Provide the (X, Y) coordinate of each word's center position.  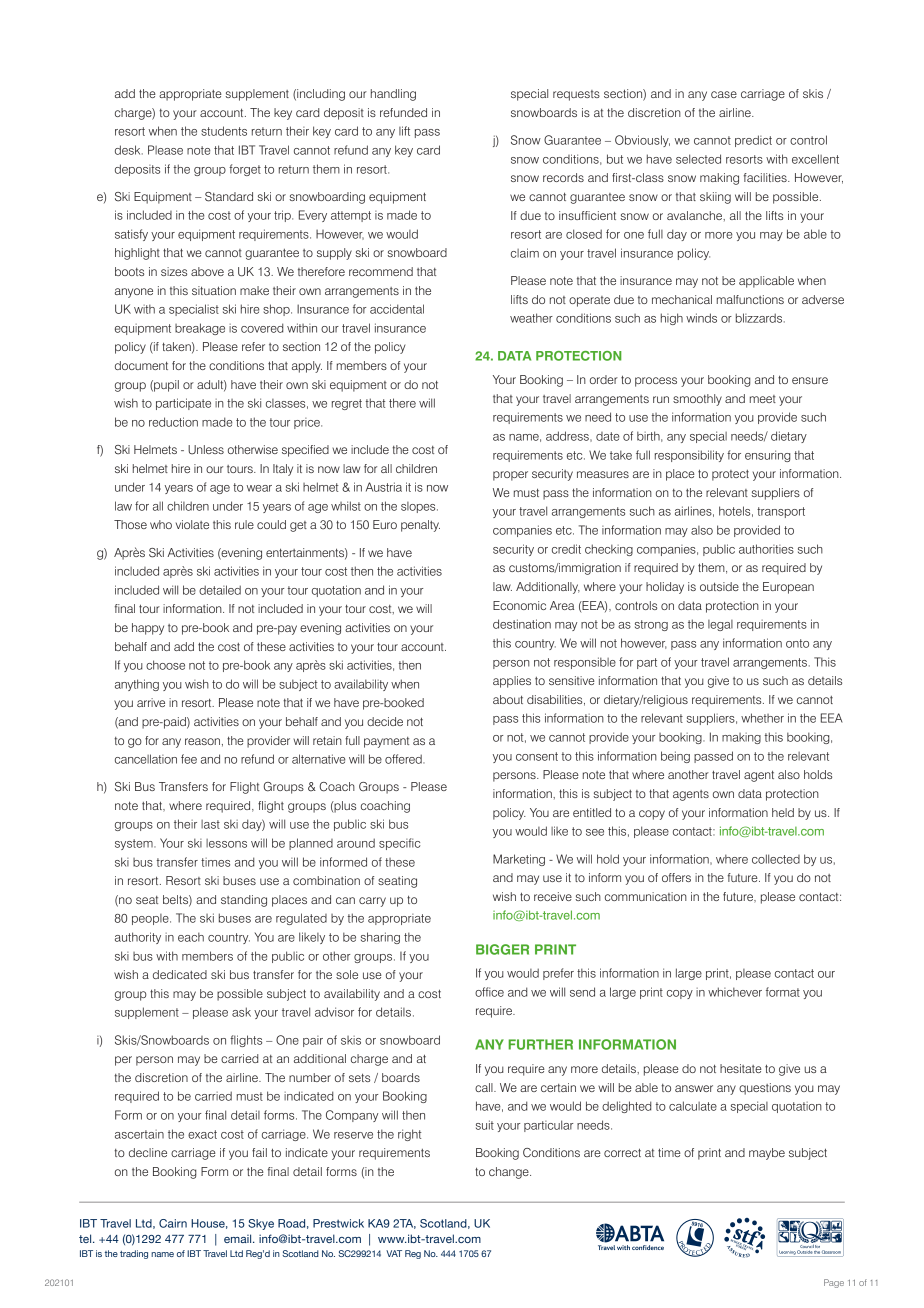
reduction (173, 422)
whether (762, 718)
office (489, 992)
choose (165, 665)
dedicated (180, 974)
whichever (735, 992)
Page (834, 1283)
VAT (394, 1253)
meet (763, 399)
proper (510, 476)
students (224, 131)
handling (393, 95)
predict (753, 141)
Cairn (173, 1223)
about (508, 699)
